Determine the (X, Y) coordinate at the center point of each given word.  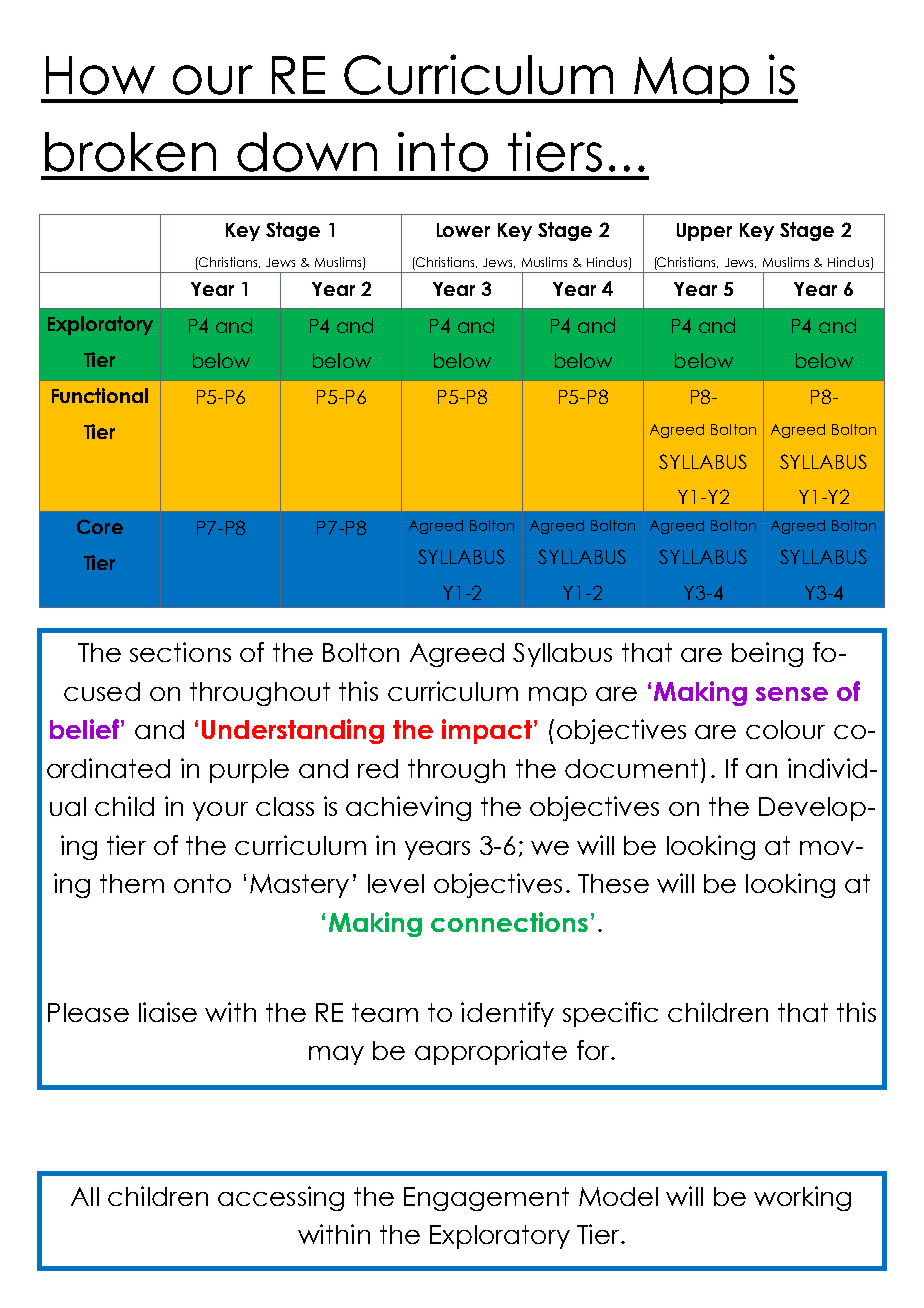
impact (487, 731)
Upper (704, 232)
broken (130, 152)
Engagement (486, 1199)
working (802, 1198)
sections (180, 652)
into (443, 152)
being (767, 654)
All (85, 1196)
